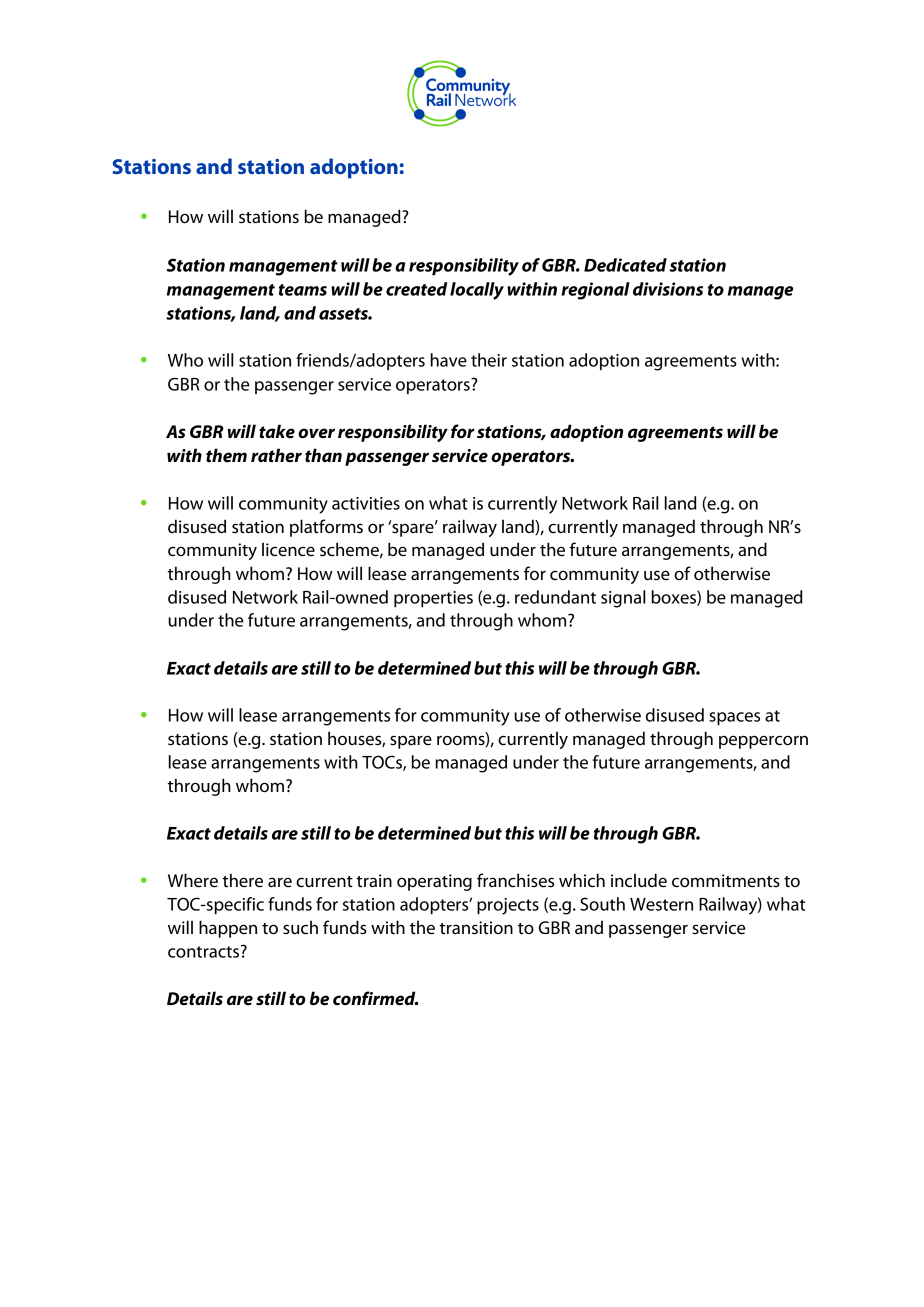 This document has height=1307, width=924. I want to click on happen, so click(228, 929).
